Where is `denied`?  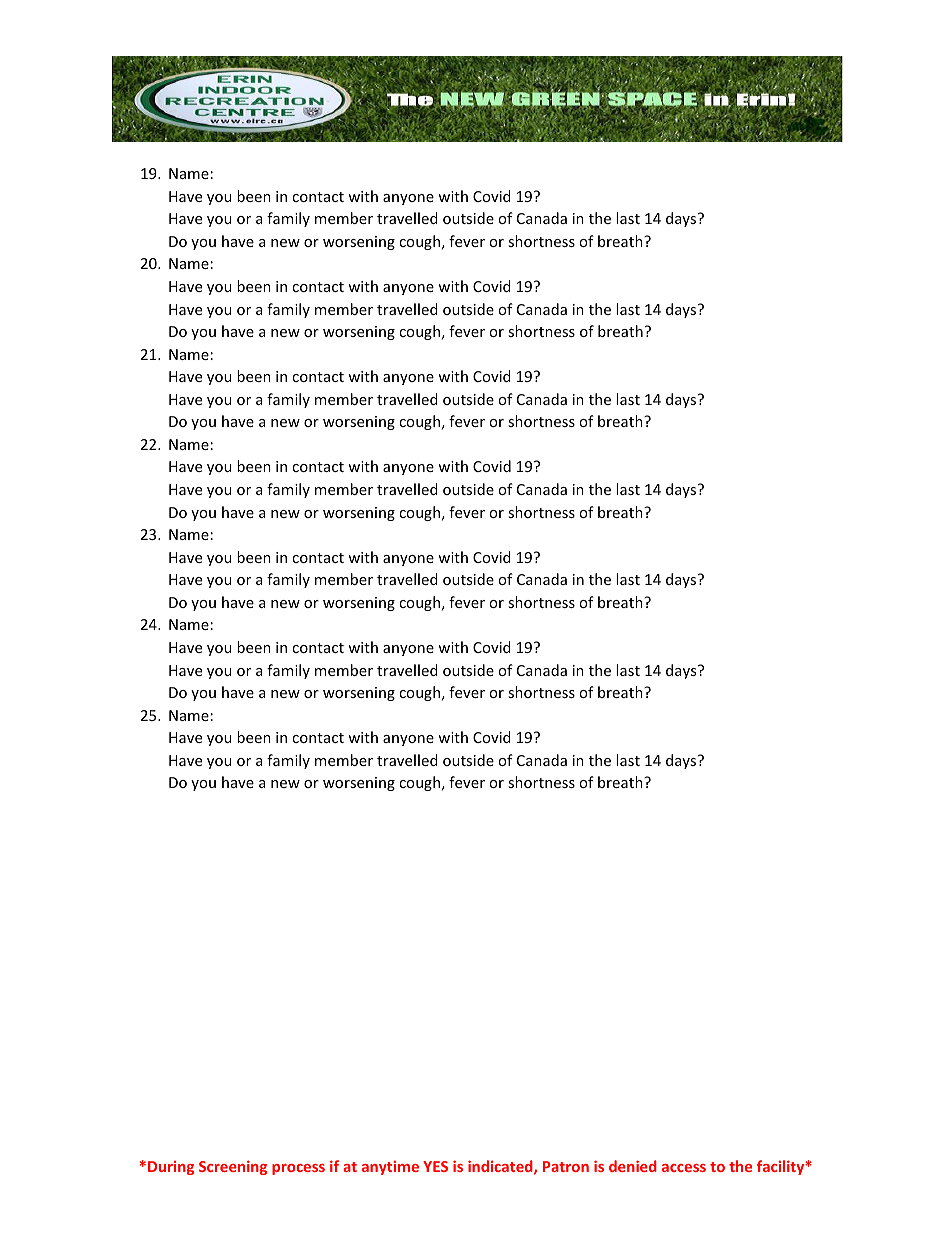 denied is located at coordinates (633, 1166).
